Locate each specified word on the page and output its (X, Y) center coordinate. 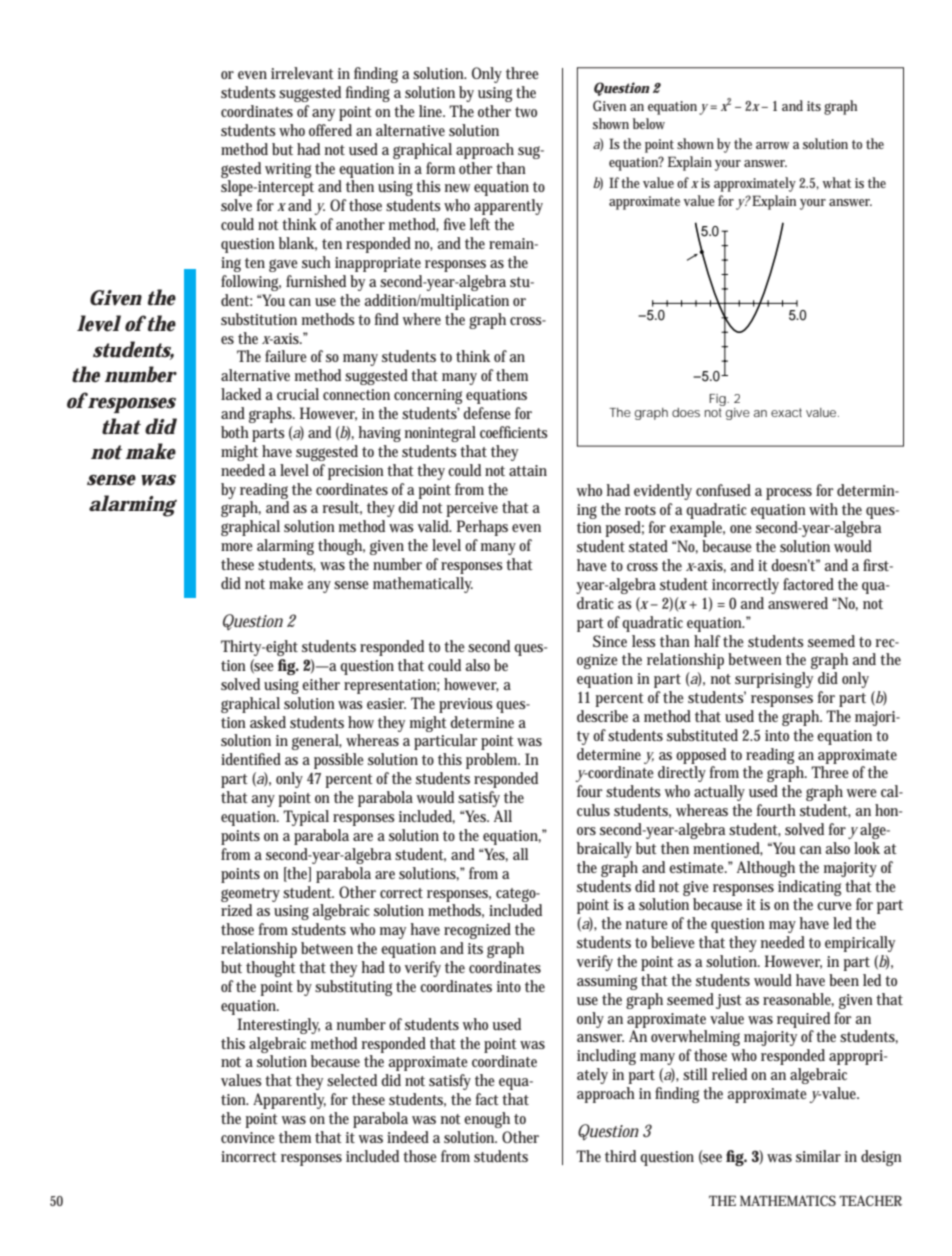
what (836, 182)
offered (330, 130)
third (620, 1156)
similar (818, 1156)
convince (248, 1137)
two (526, 112)
